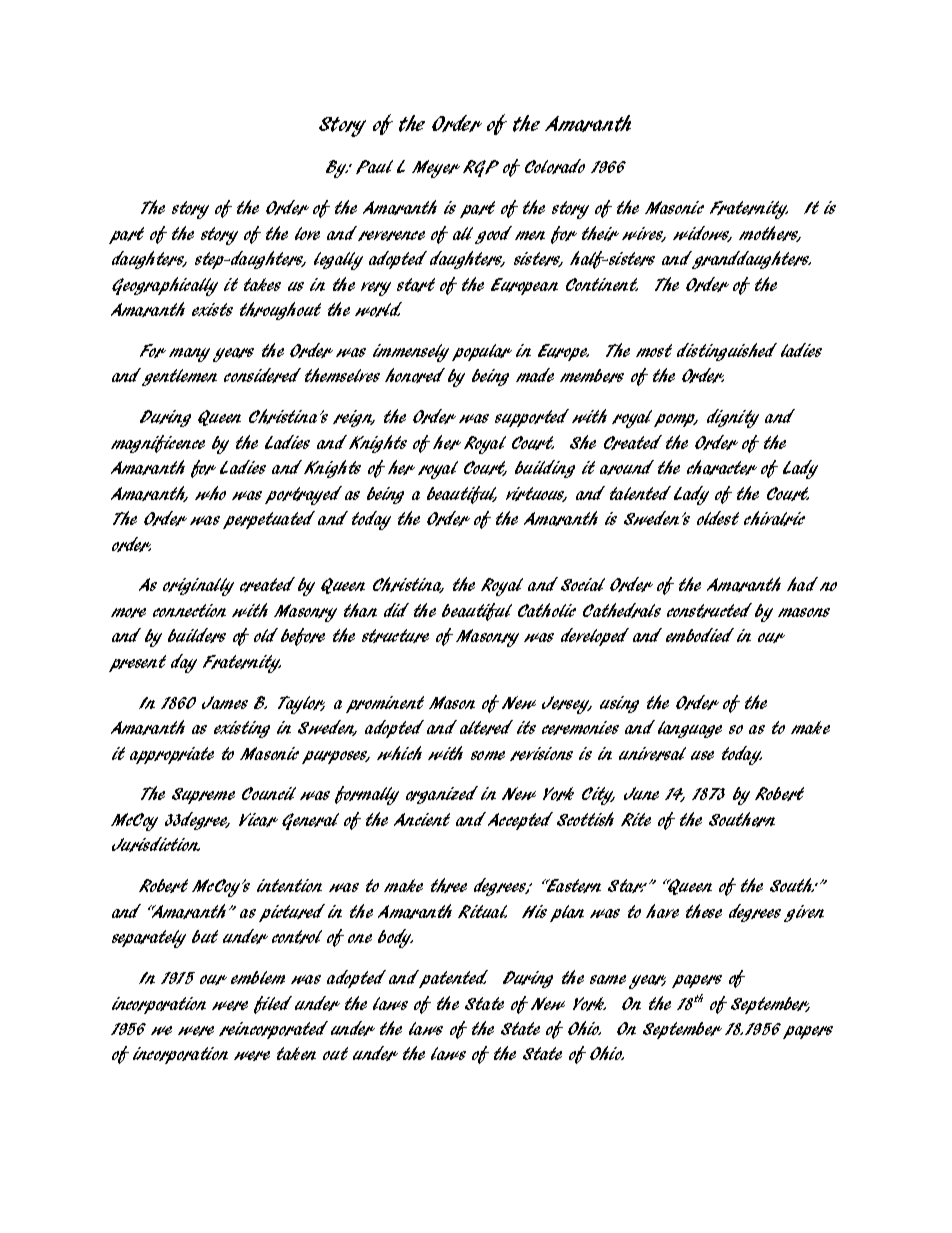  Describe the element at coordinates (210, 493) in the screenshot. I see `who` at that location.
